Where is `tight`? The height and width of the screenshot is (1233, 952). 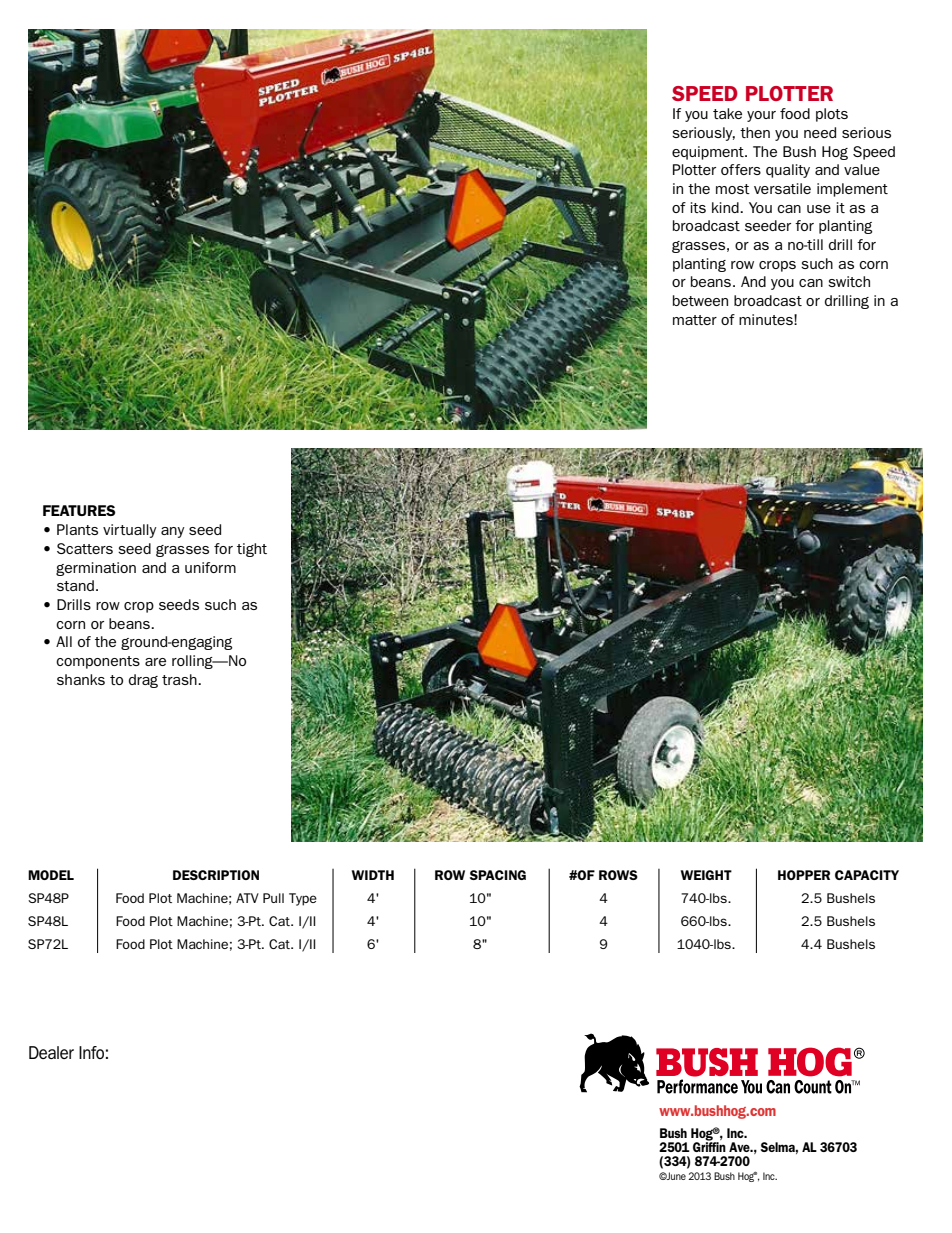 tight is located at coordinates (252, 550).
